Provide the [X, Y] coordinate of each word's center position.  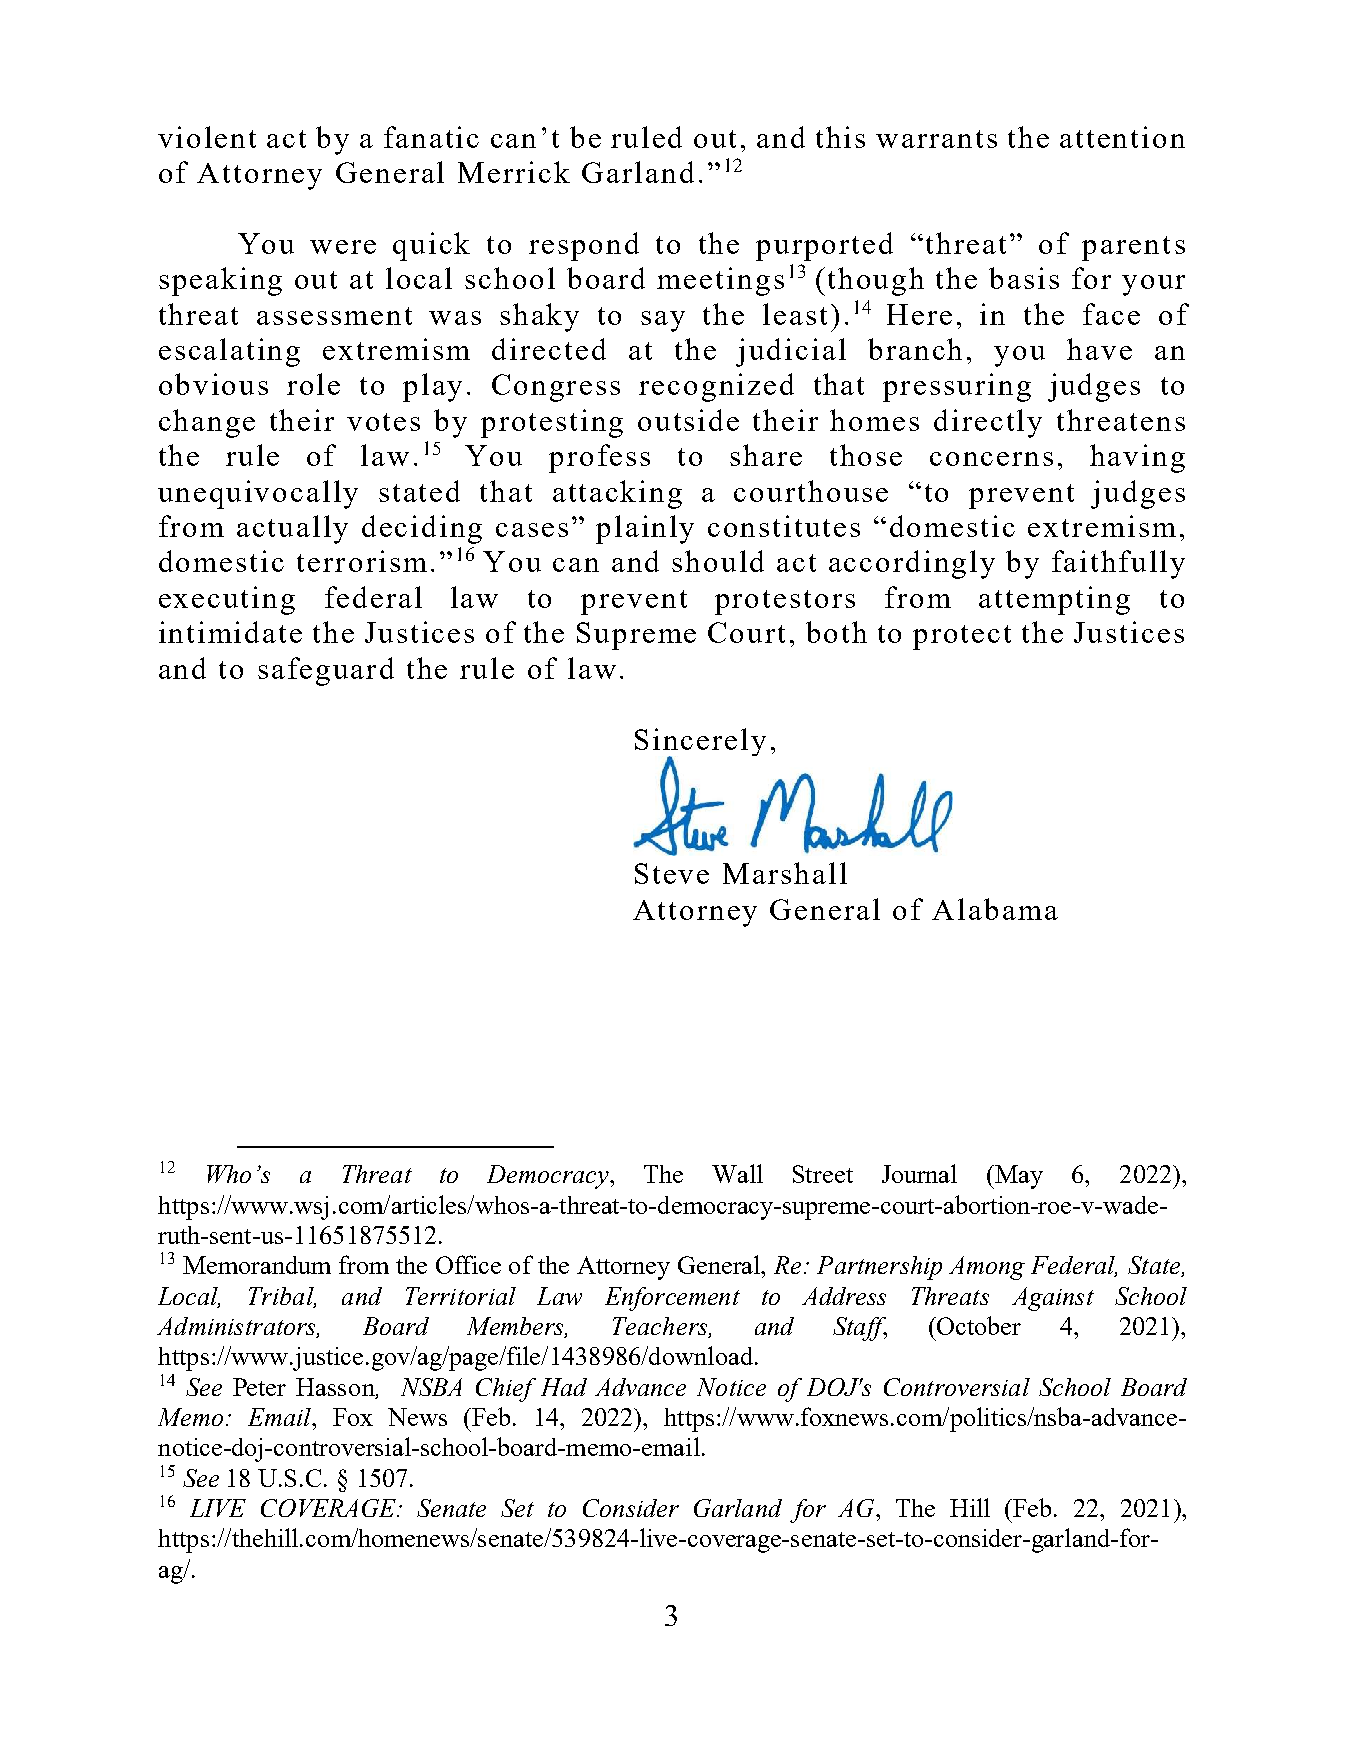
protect [962, 637]
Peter [259, 1387]
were [343, 247]
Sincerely [700, 743]
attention [1122, 137]
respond [584, 246]
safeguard [326, 671]
